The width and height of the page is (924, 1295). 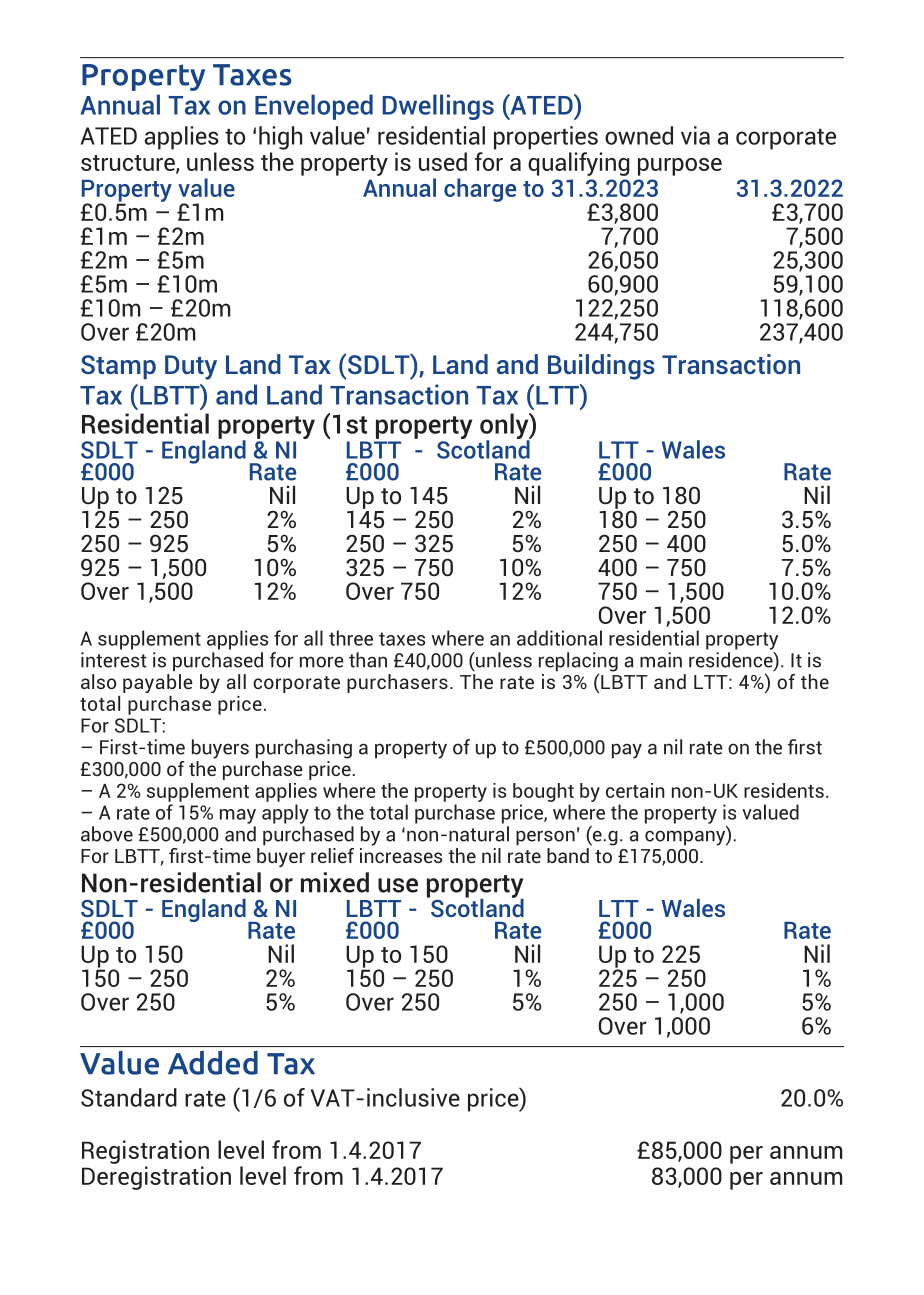 I want to click on three, so click(x=351, y=638).
